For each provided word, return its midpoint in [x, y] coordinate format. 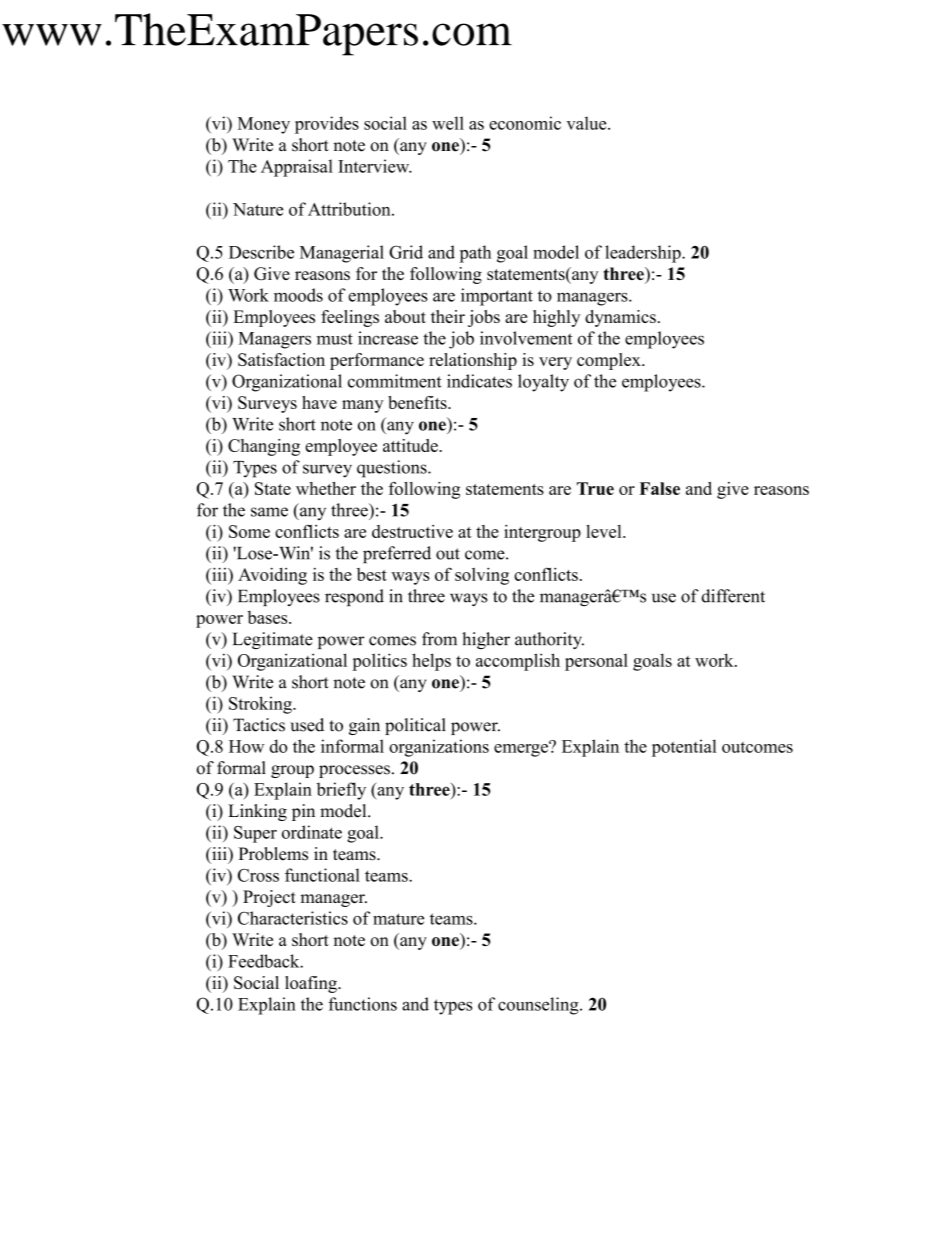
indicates [479, 381]
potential [684, 748]
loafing [312, 984]
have [319, 402]
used [307, 725]
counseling [539, 1006]
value [588, 123]
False [660, 488]
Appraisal [297, 168]
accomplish [518, 662]
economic [525, 123]
